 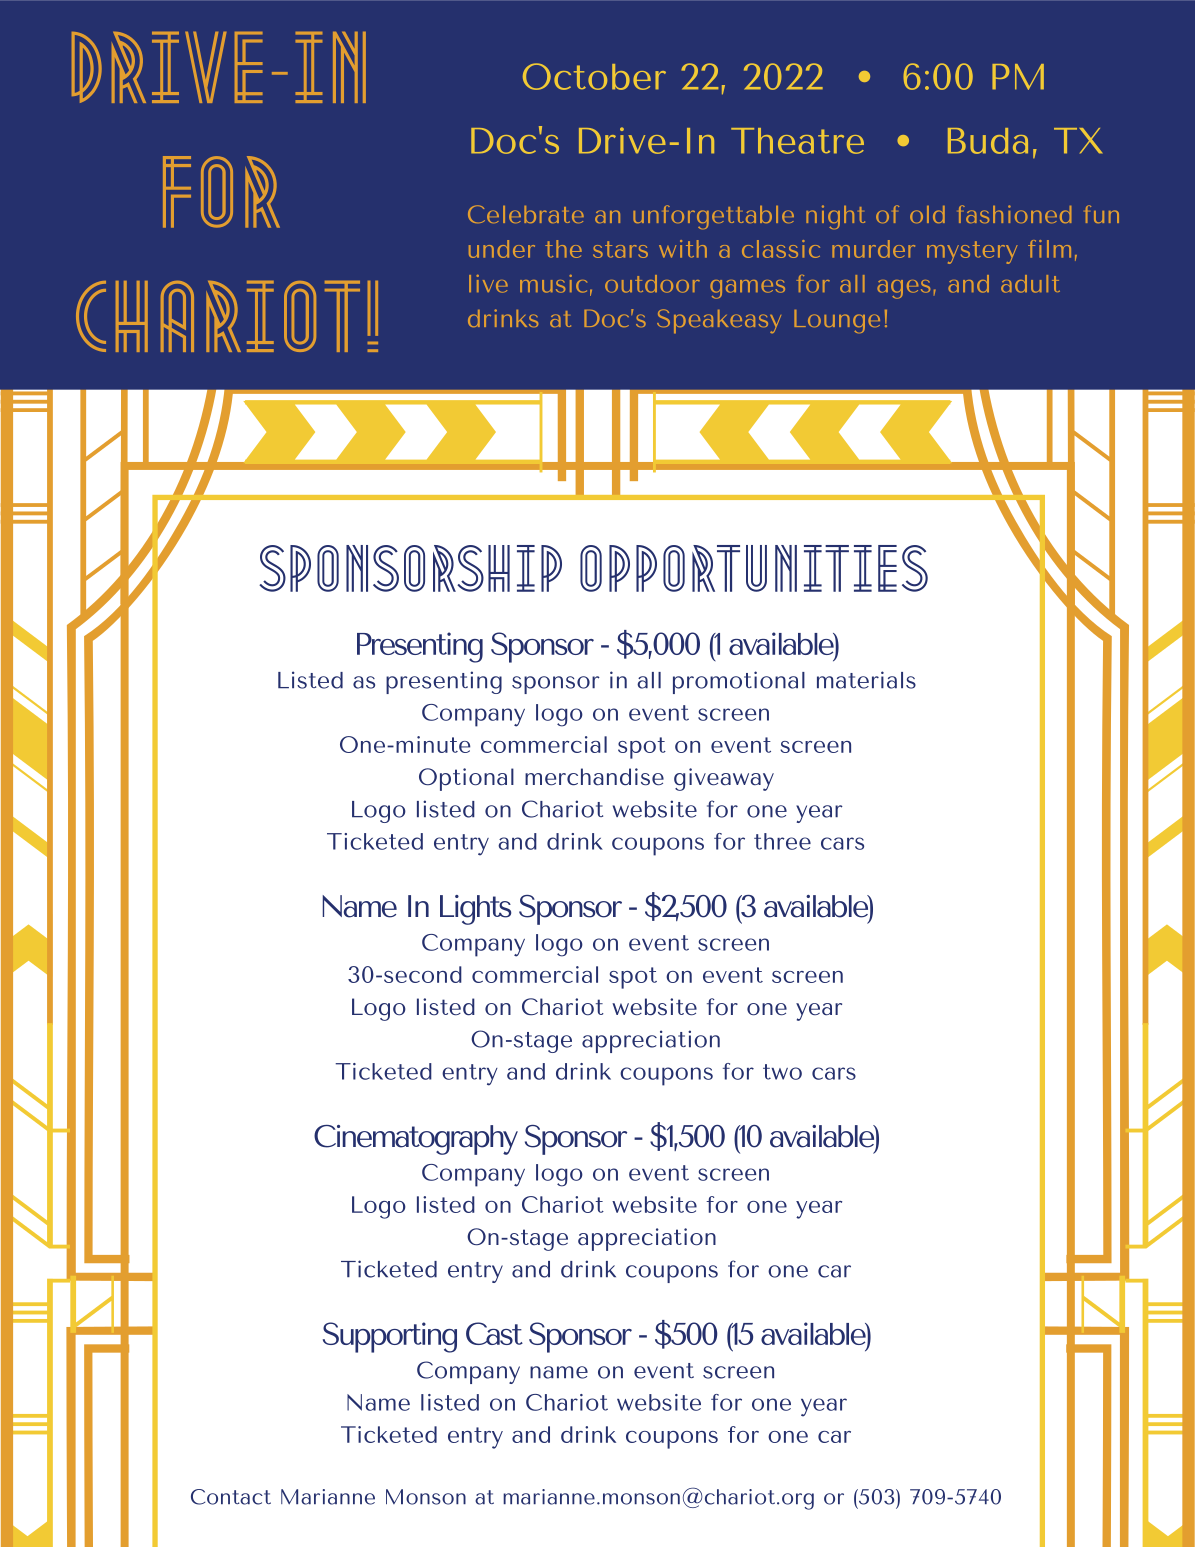 I want to click on Contact, so click(x=231, y=1497).
